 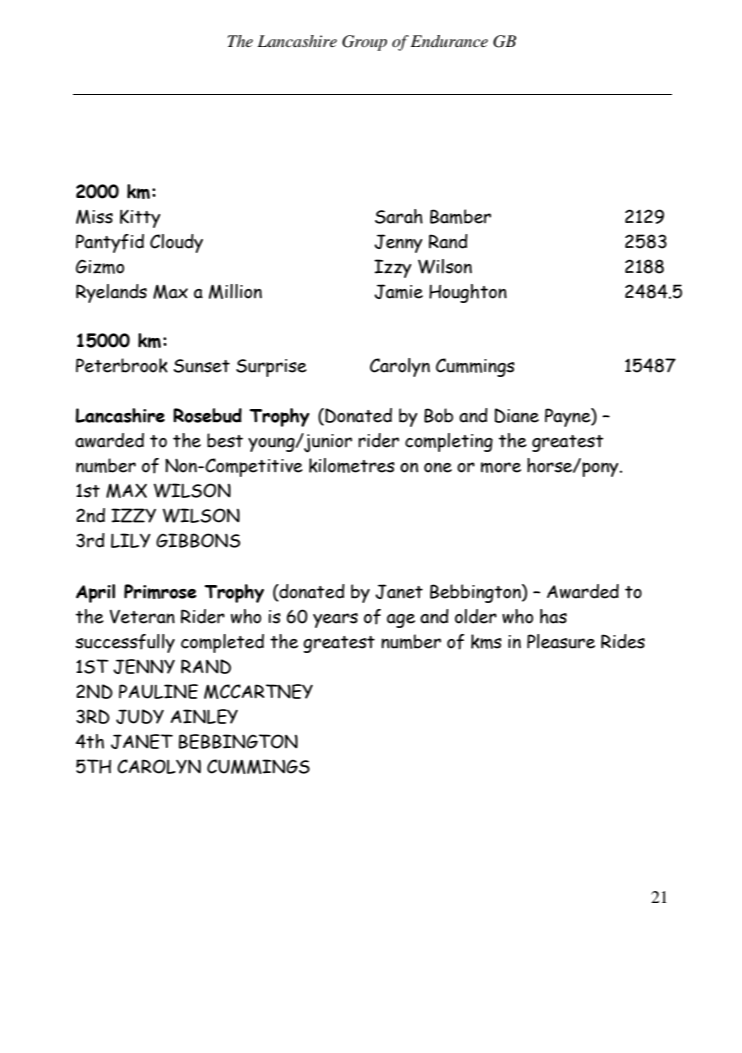 What do you see at coordinates (468, 293) in the screenshot?
I see `Houghton` at bounding box center [468, 293].
